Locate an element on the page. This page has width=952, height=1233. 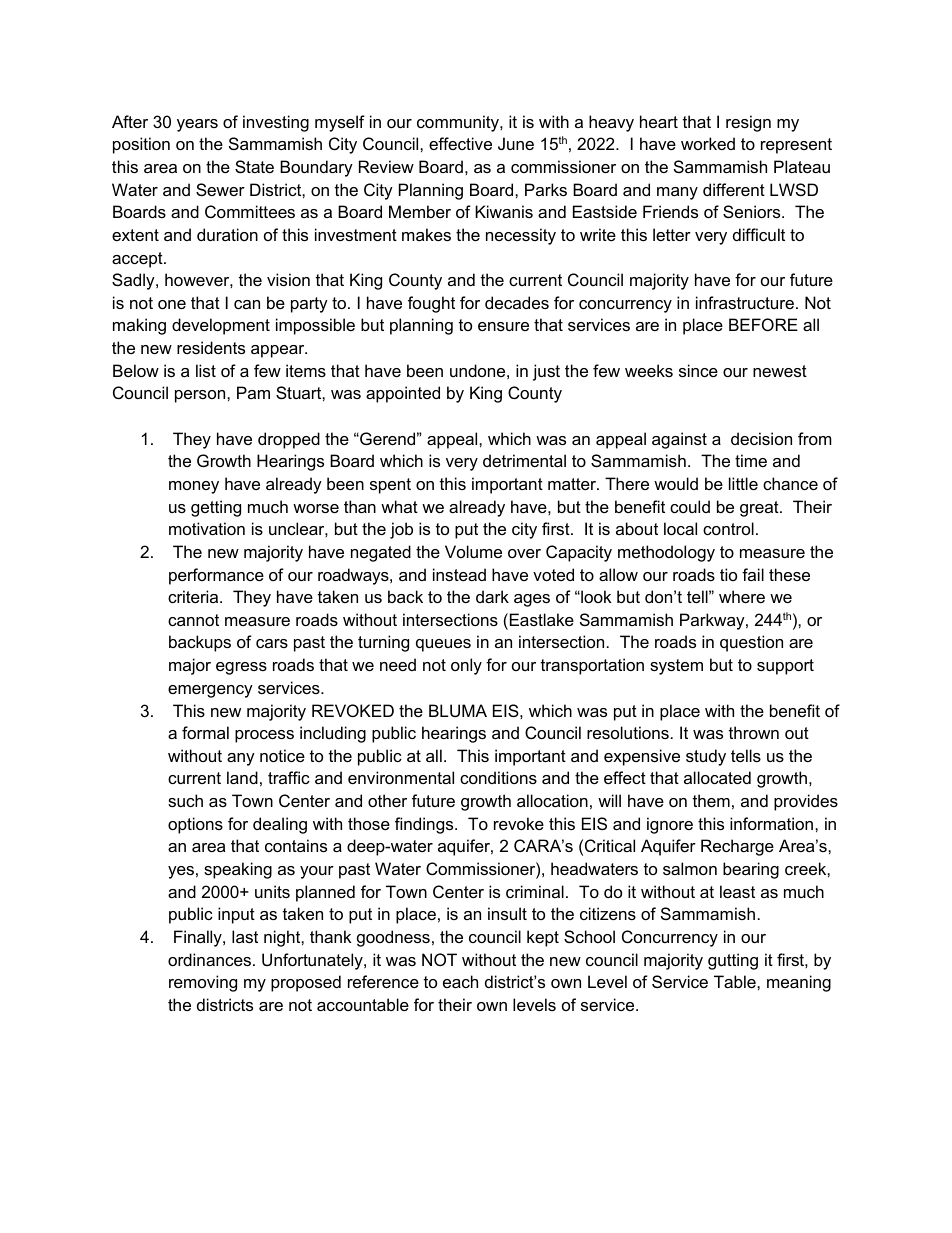
years is located at coordinates (197, 125).
